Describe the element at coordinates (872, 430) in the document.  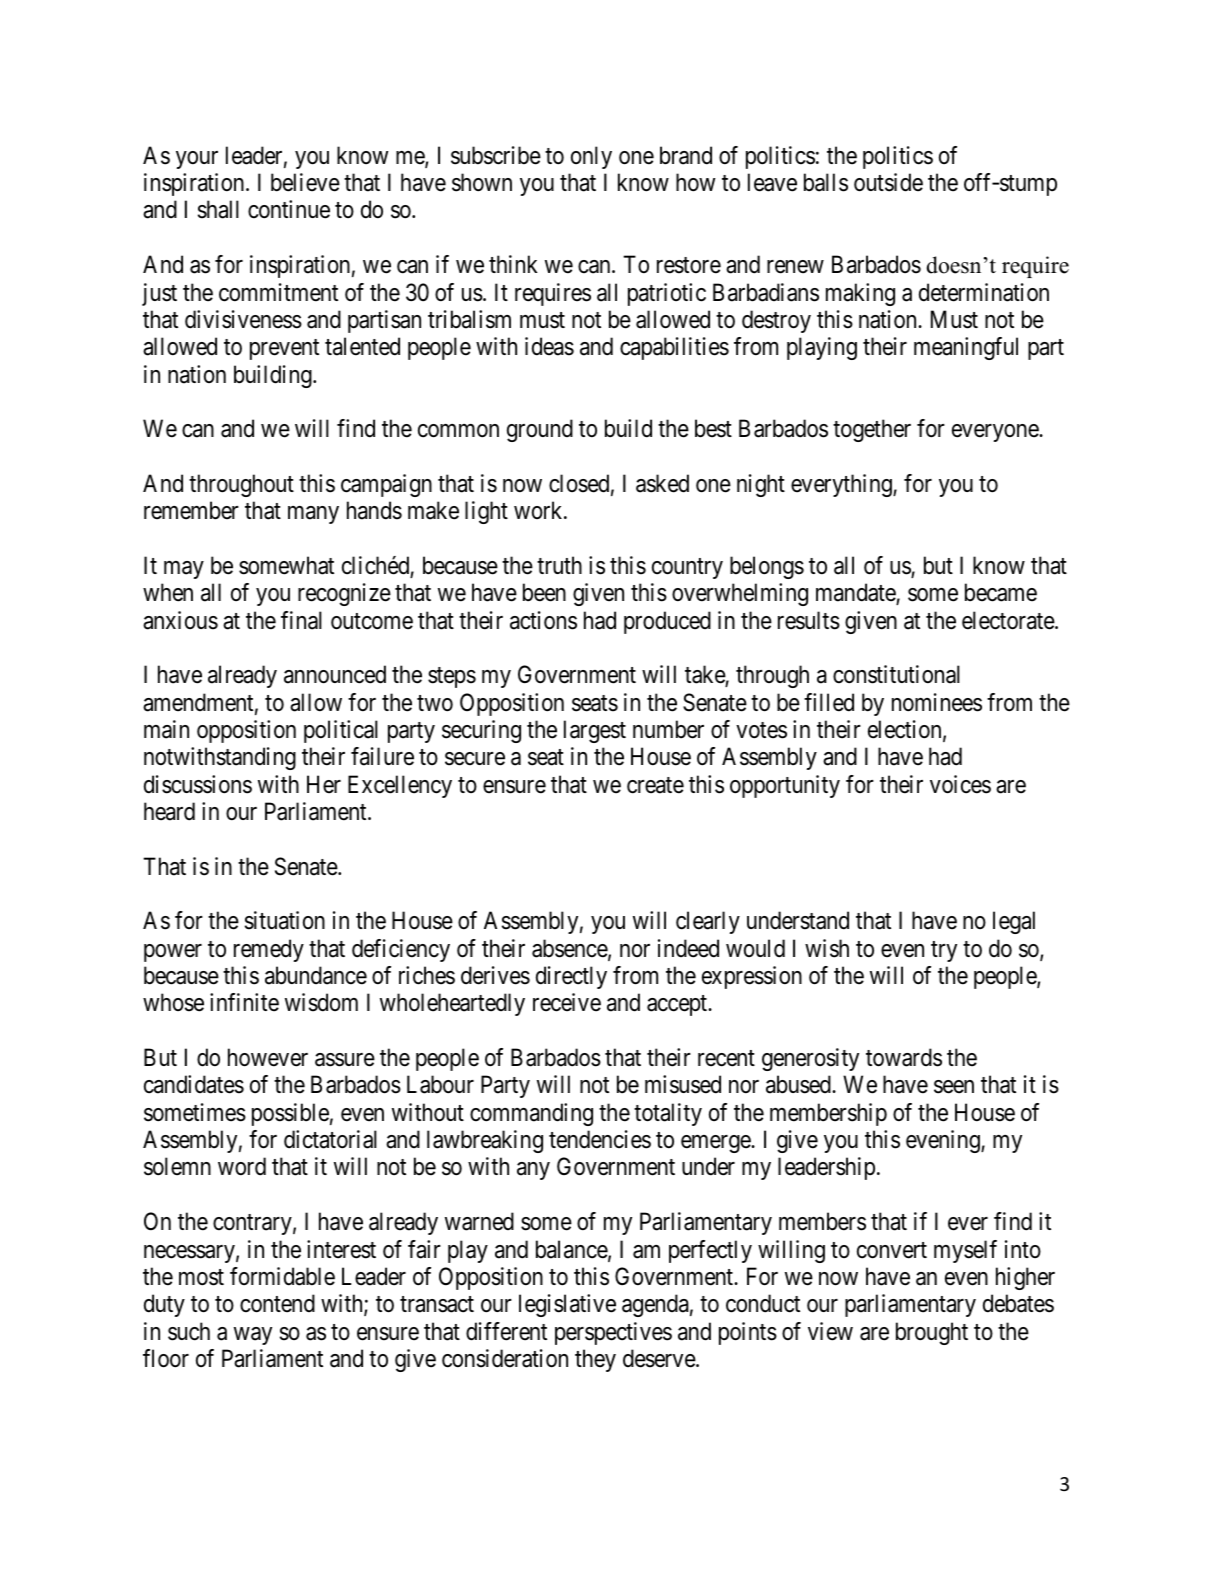
I see `together` at that location.
